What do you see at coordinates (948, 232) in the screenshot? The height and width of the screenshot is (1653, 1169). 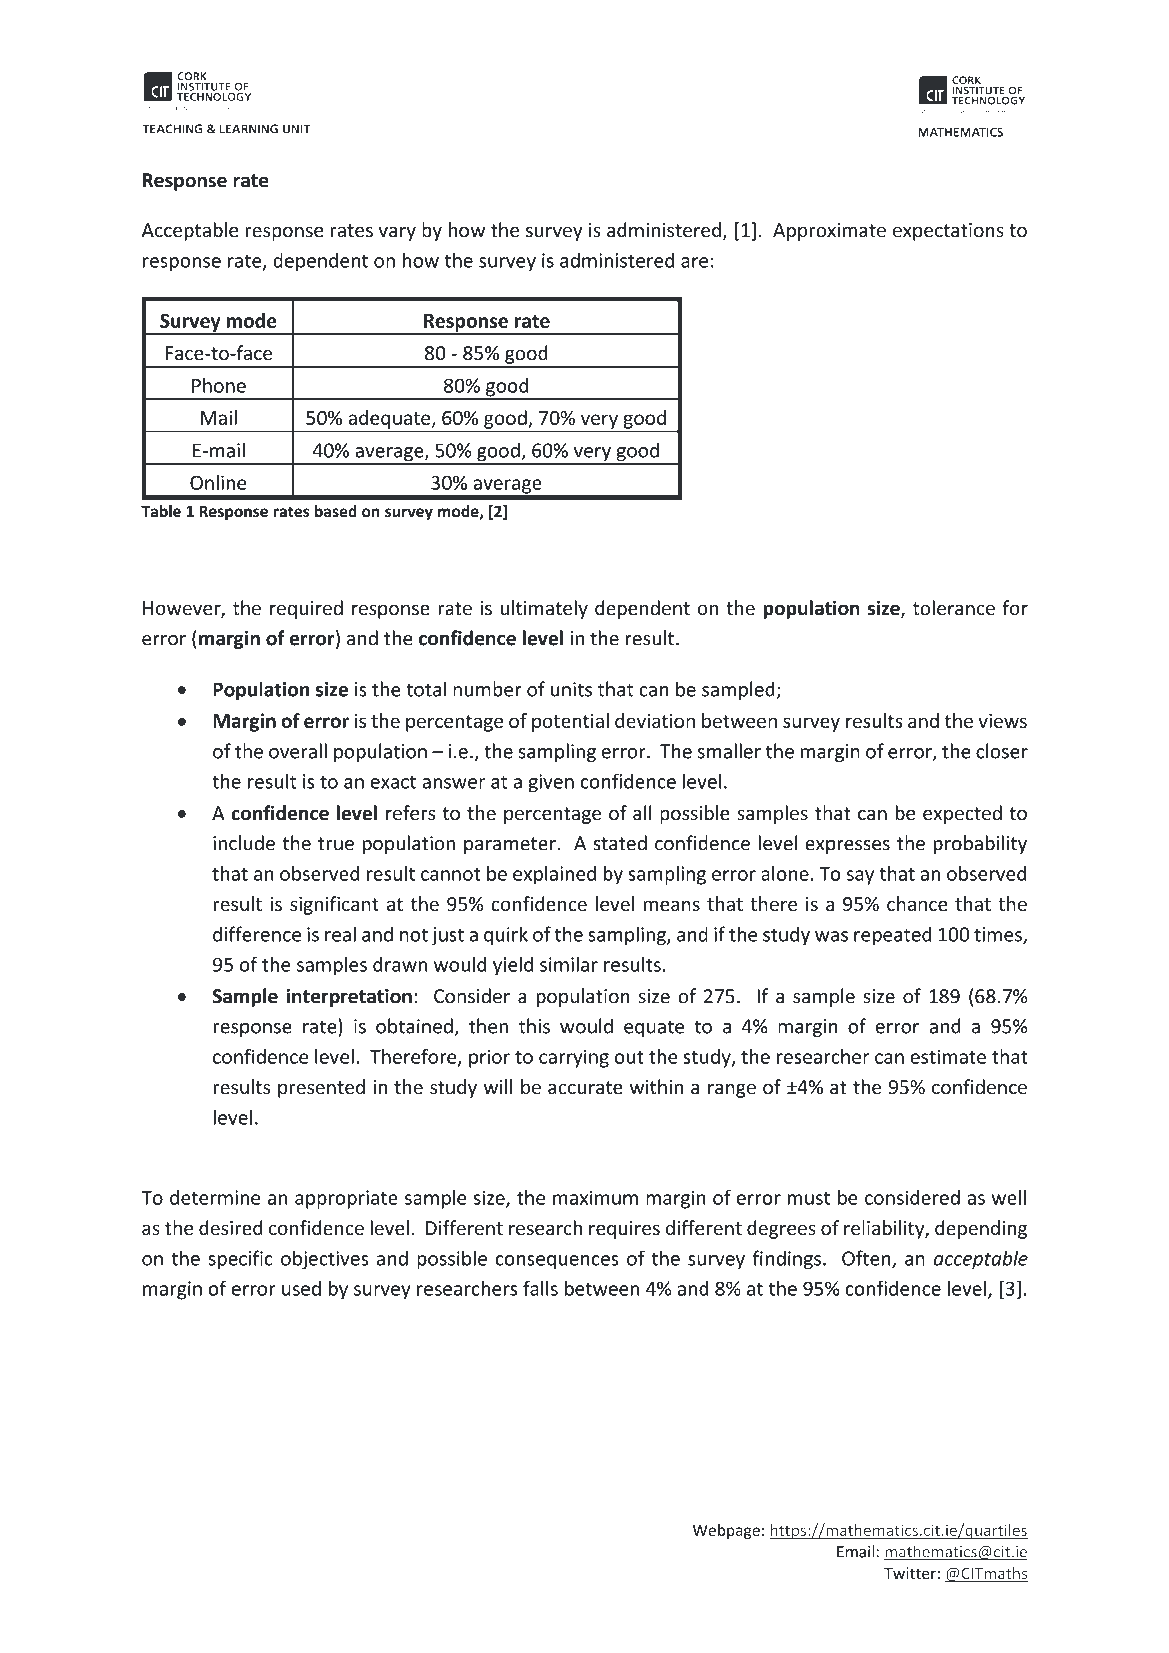 I see `expectations` at bounding box center [948, 232].
